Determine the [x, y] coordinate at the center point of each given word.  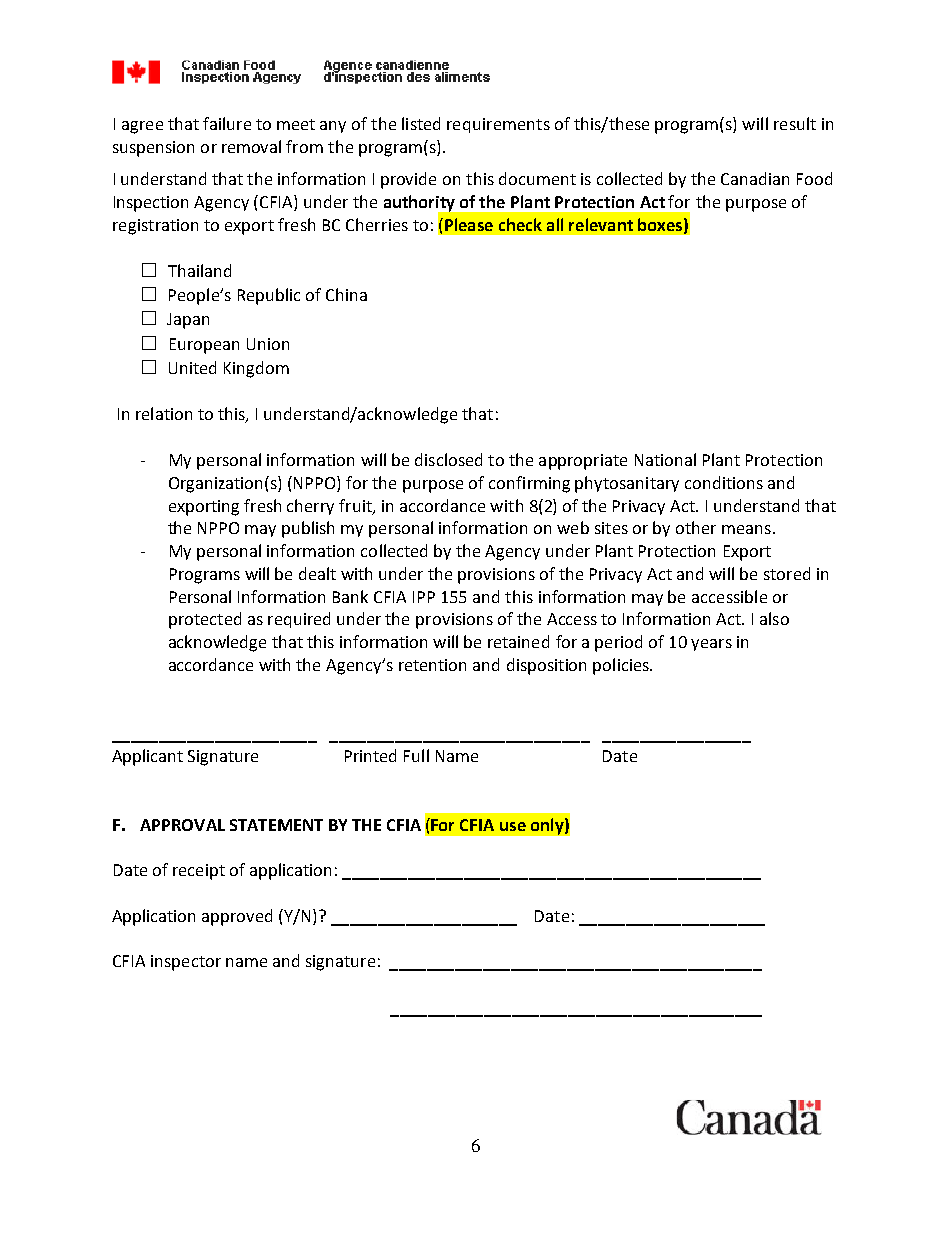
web [573, 527]
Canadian [755, 178]
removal [251, 146]
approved [237, 917]
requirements [498, 125]
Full [416, 755]
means [746, 529]
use [513, 826]
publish [308, 529]
